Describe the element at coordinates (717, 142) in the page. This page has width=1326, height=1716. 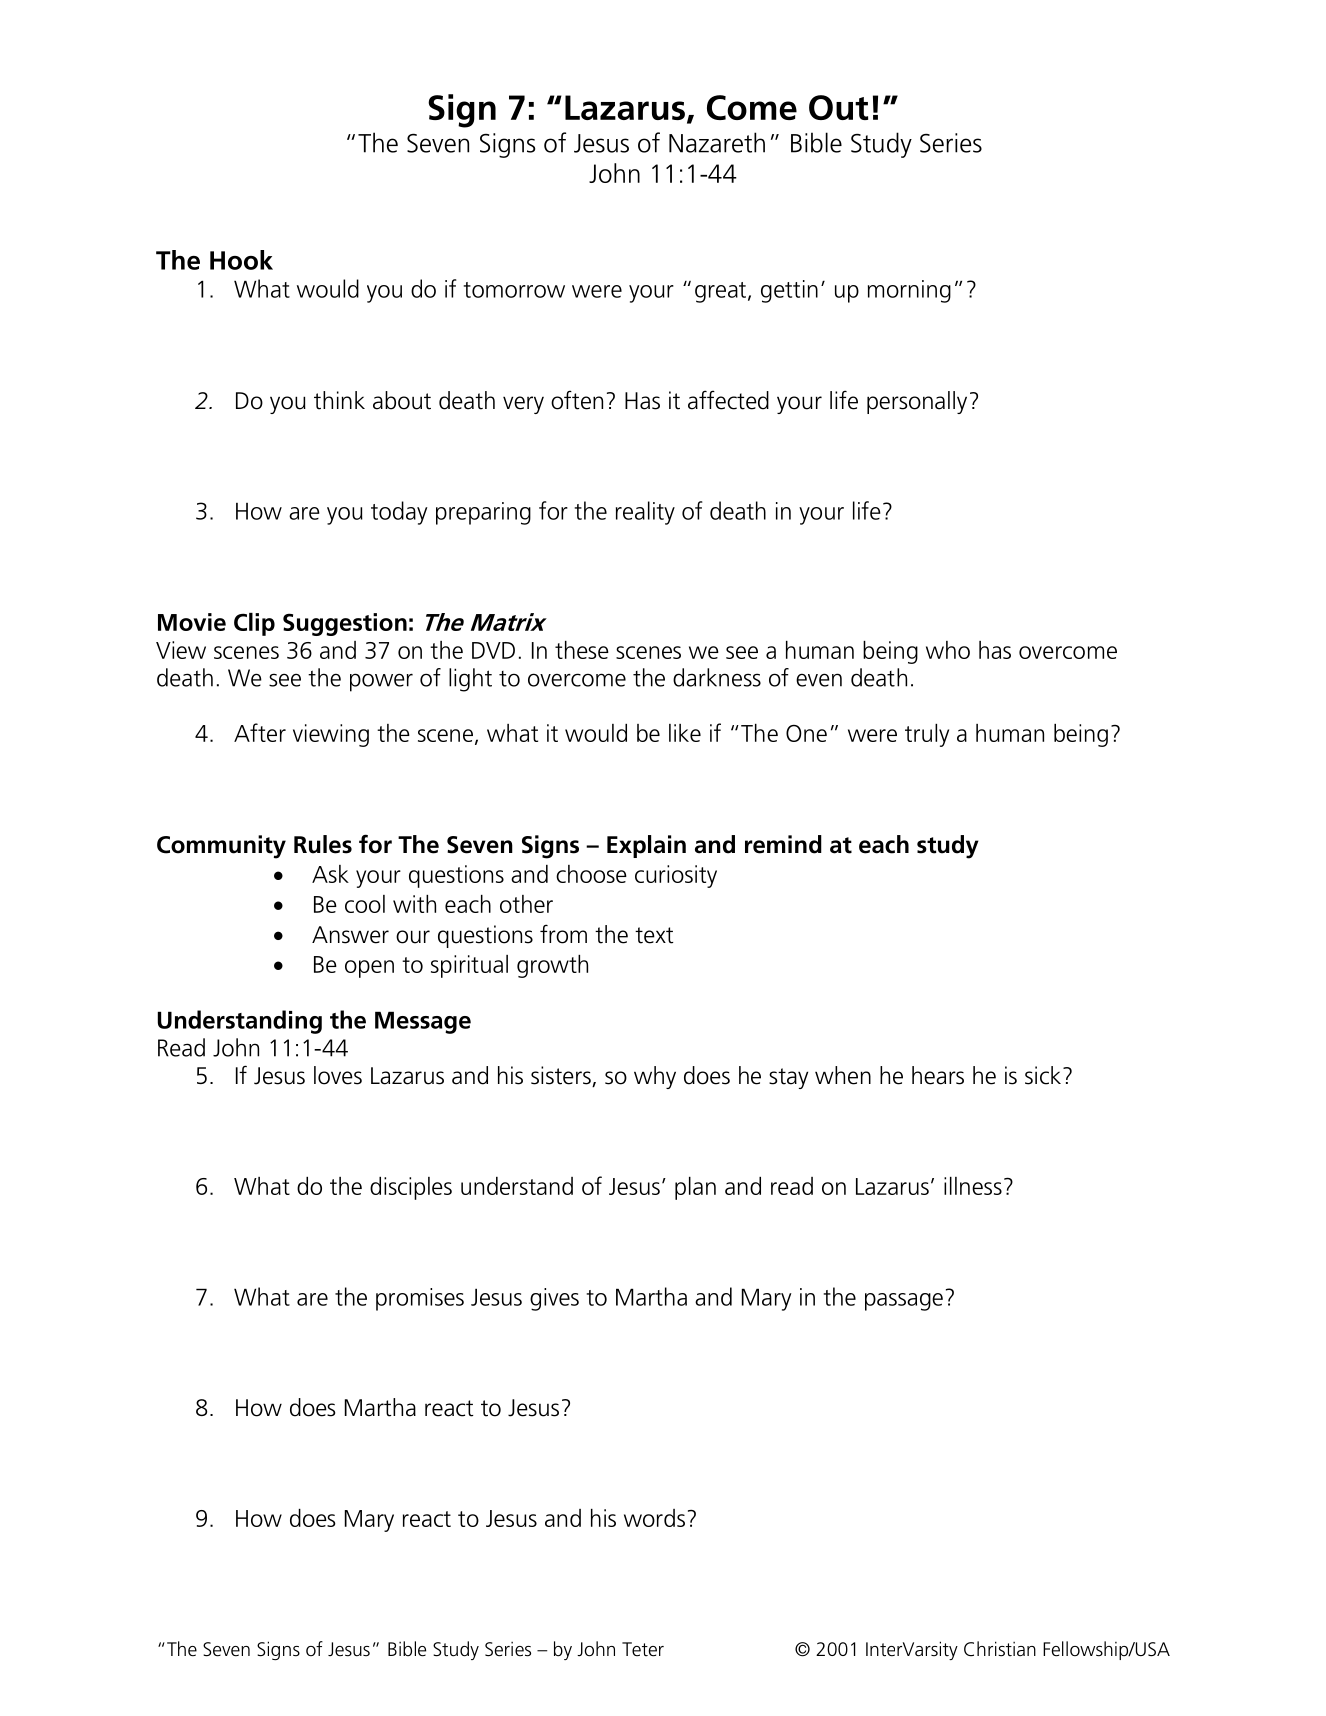
I see `Nazareth` at that location.
